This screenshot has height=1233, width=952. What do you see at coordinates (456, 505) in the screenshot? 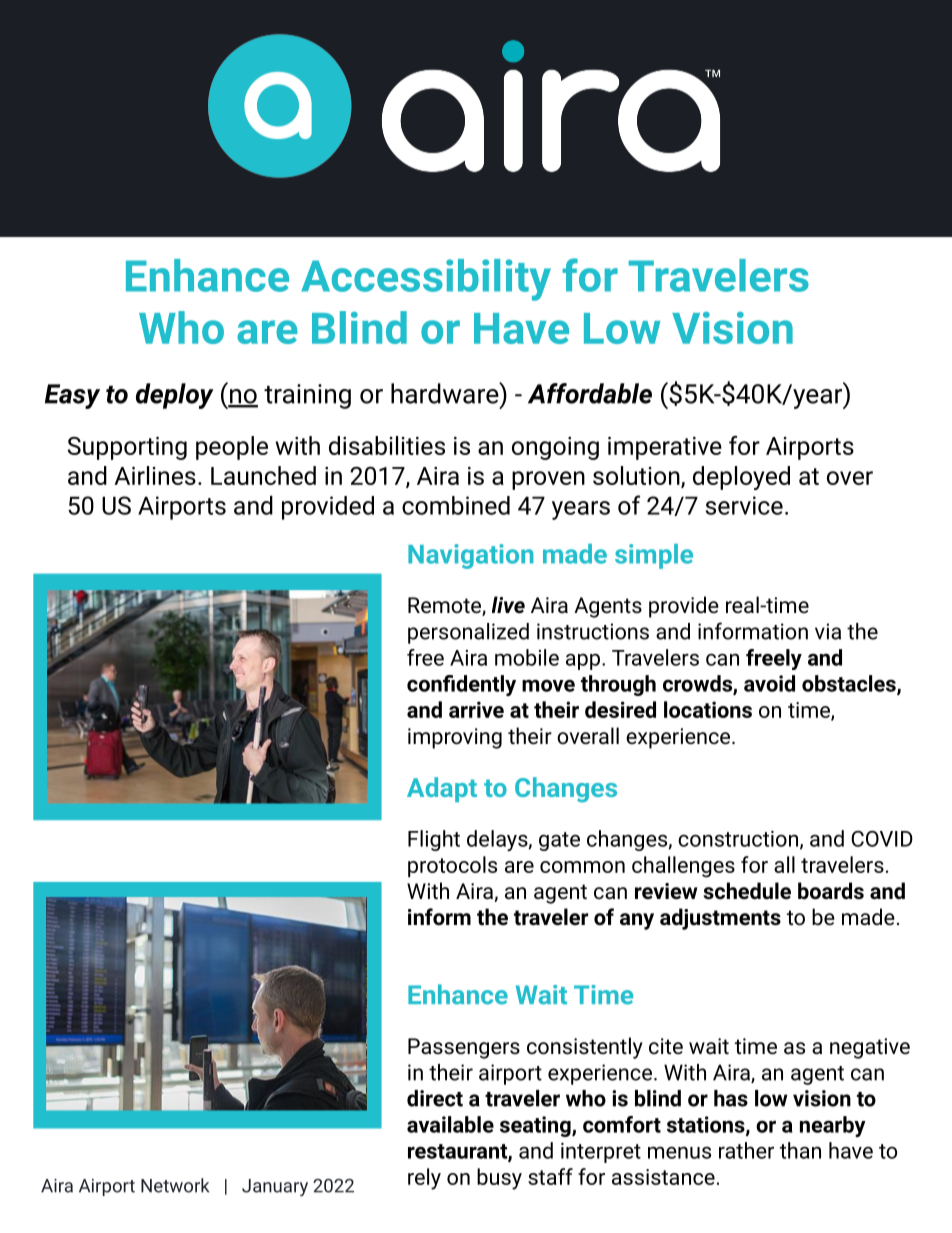
I see `combined` at bounding box center [456, 505].
